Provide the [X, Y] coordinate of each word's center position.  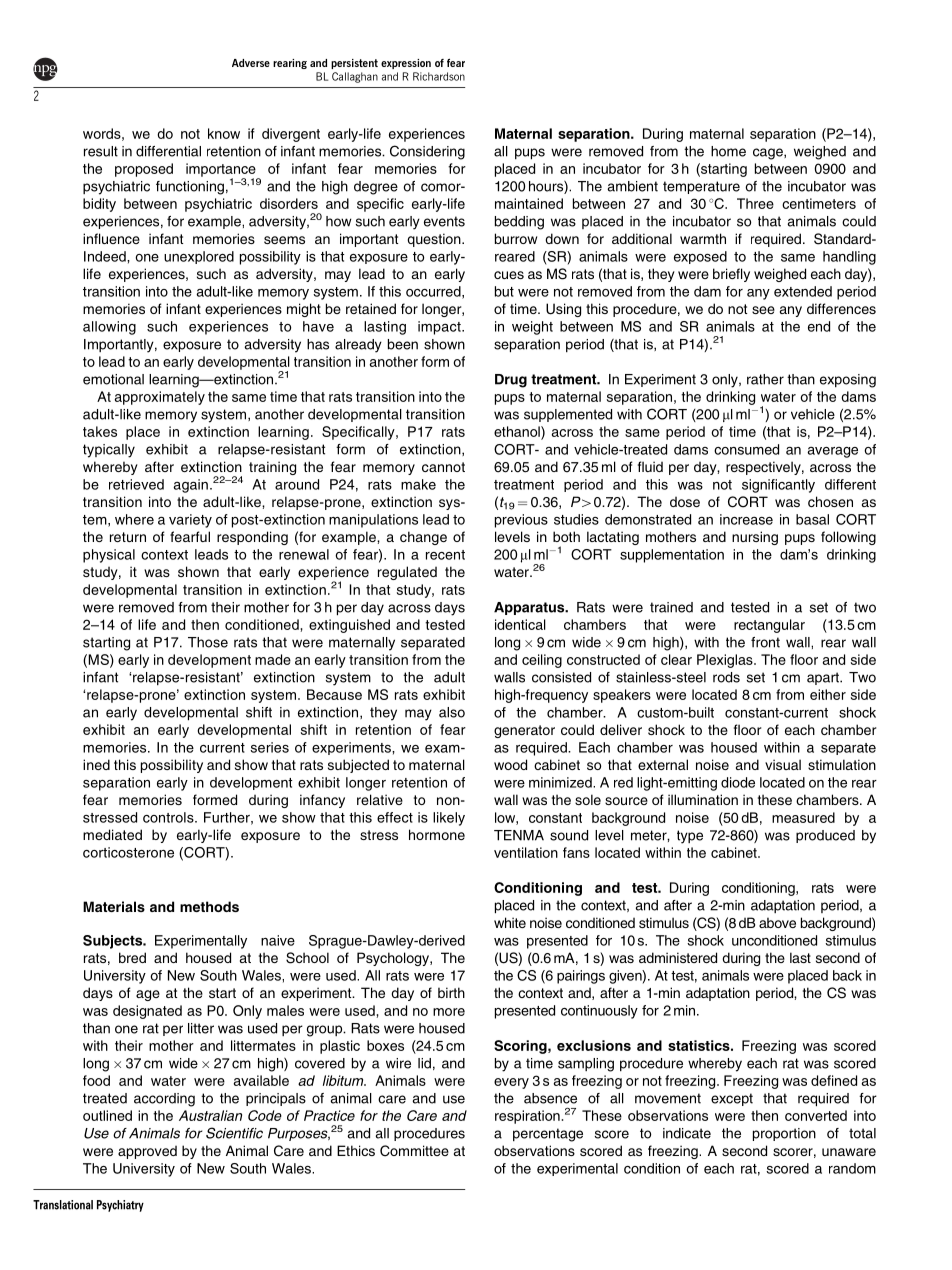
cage [769, 154]
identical [520, 624]
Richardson [439, 76]
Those [208, 642]
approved [147, 1152]
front [765, 642]
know [224, 133]
